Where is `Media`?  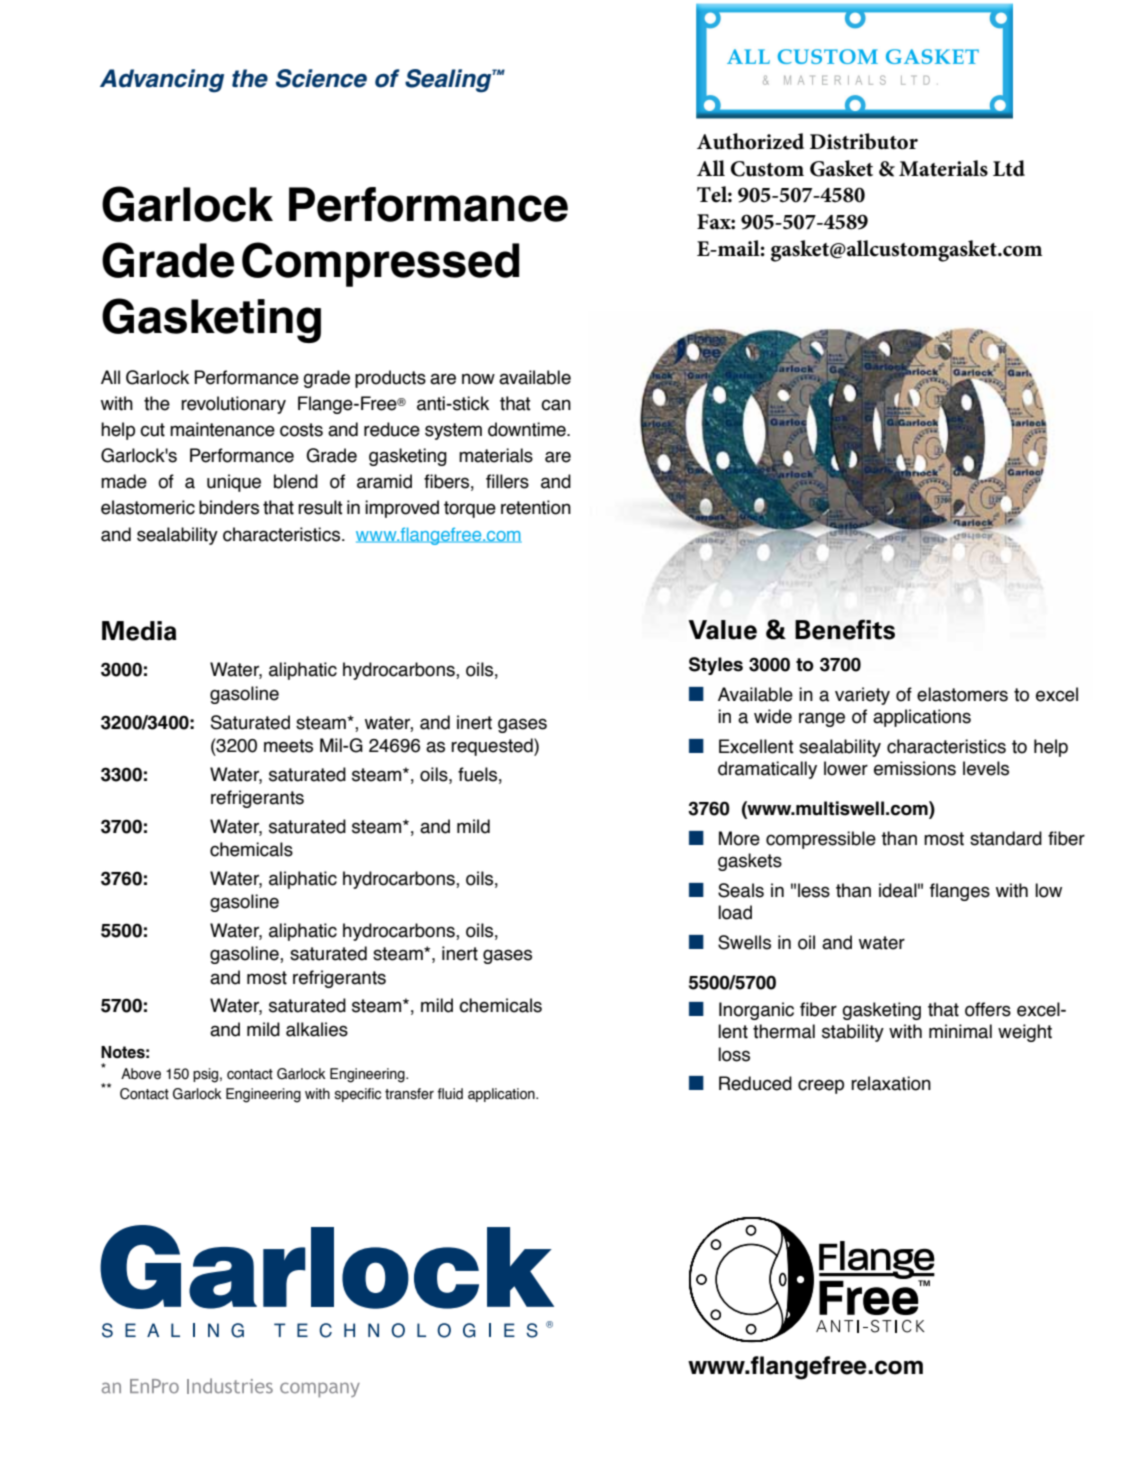
Media is located at coordinates (139, 631).
